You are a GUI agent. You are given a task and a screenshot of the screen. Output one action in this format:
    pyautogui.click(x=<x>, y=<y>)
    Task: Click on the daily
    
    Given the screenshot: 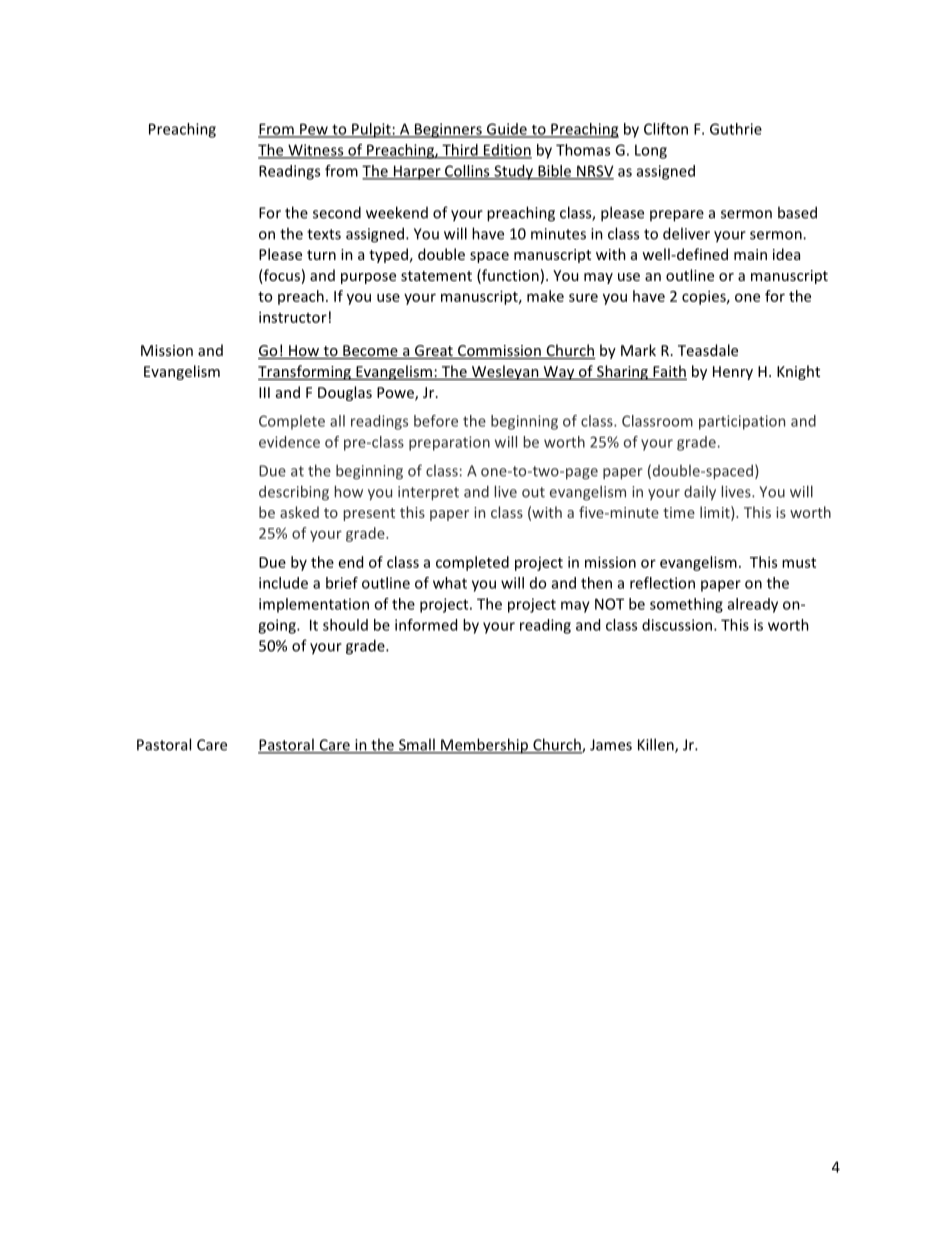 What is the action you would take?
    pyautogui.click(x=700, y=493)
